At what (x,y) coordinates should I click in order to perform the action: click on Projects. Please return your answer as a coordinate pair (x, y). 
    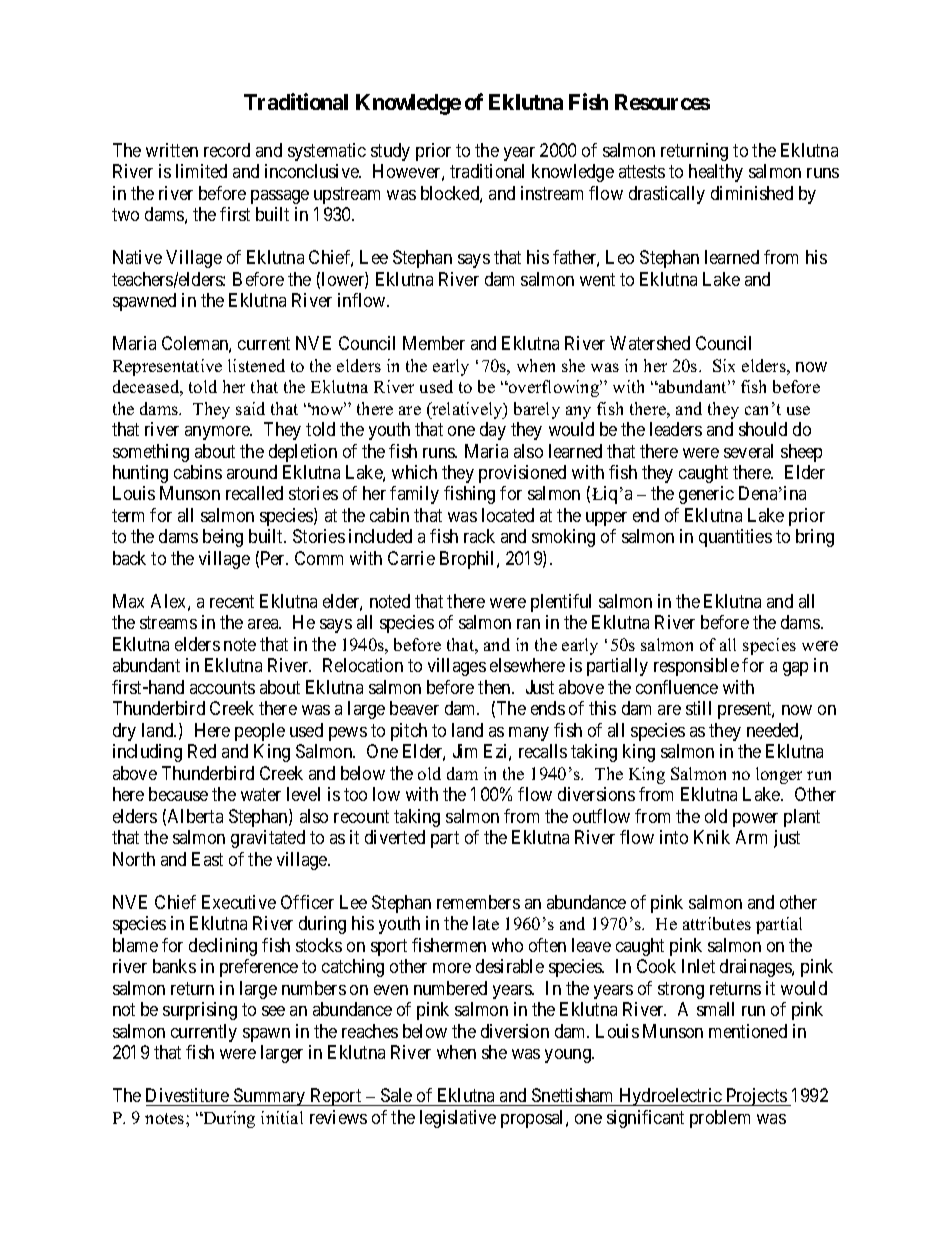
    Looking at the image, I should click on (756, 1097).
